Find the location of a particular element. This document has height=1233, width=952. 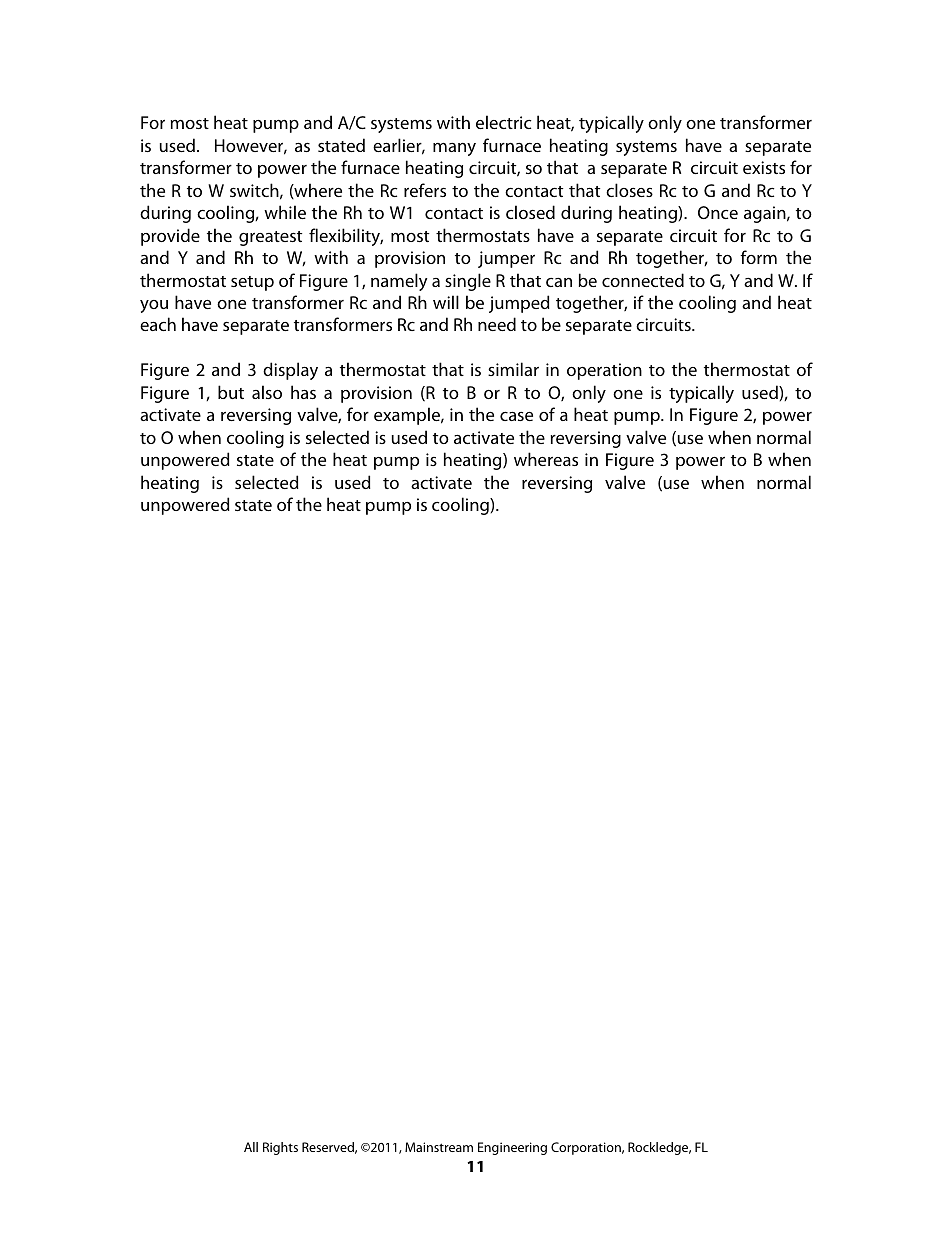

Rights is located at coordinates (280, 1148).
